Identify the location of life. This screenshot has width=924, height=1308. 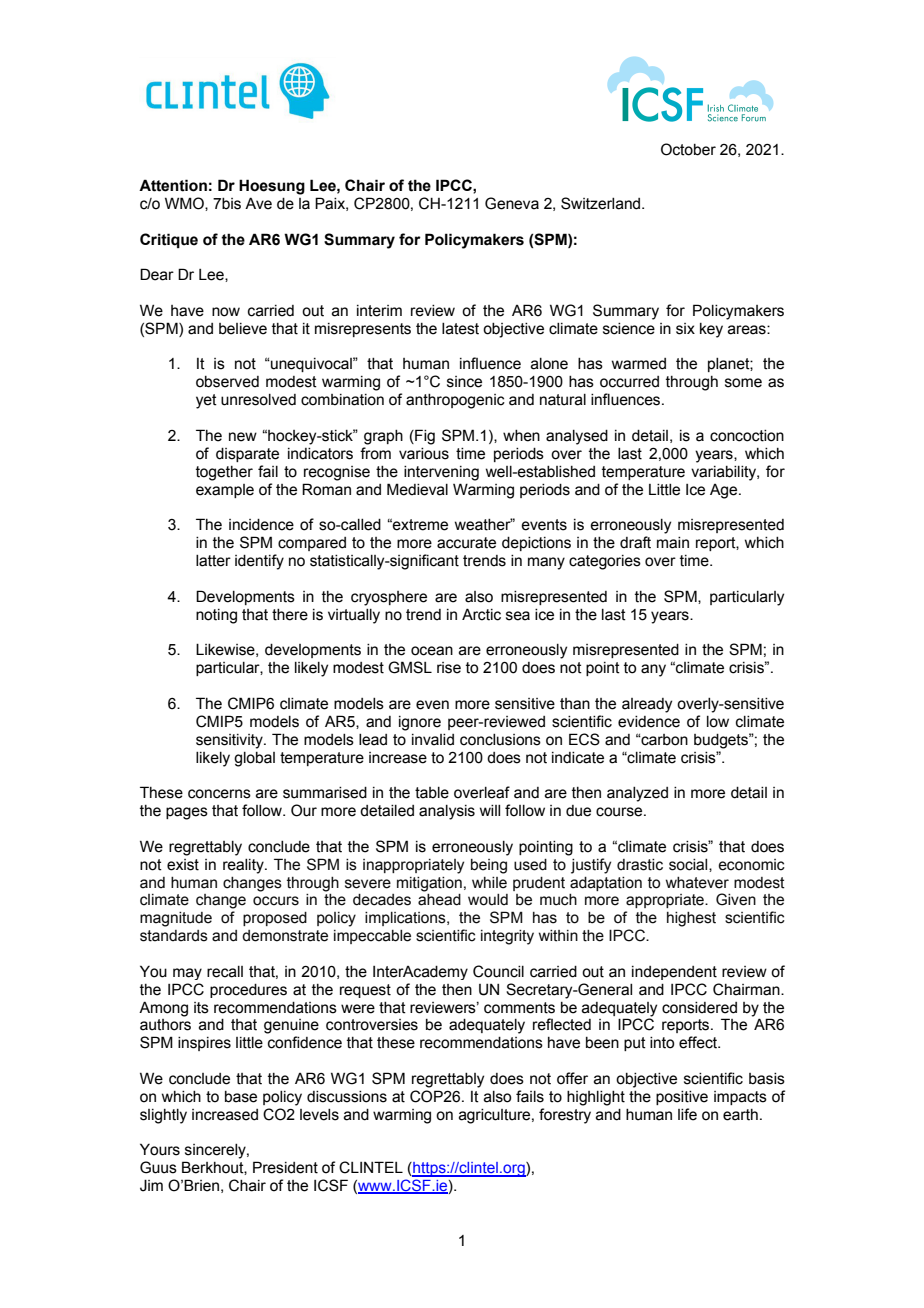
(687, 1114).
